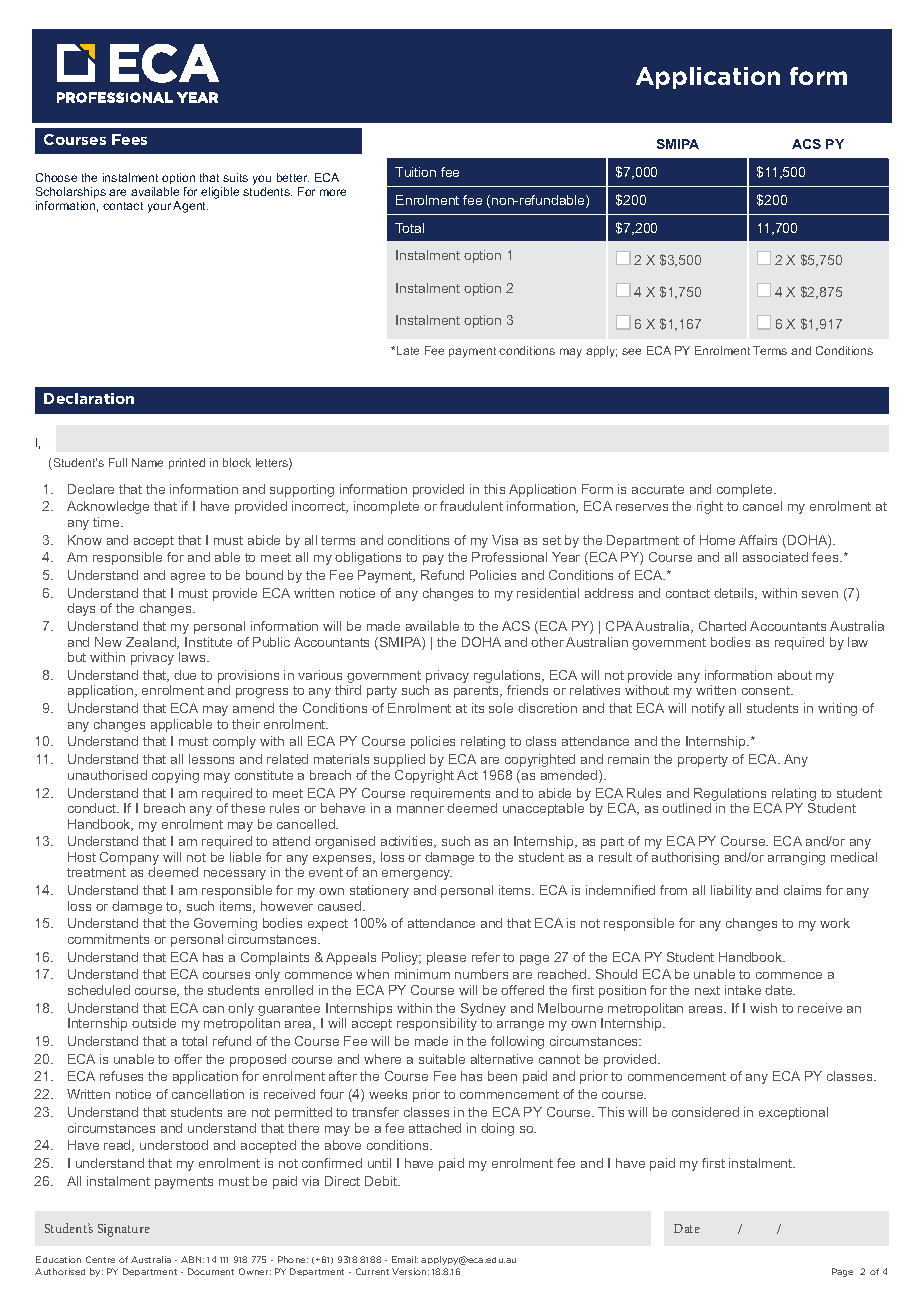 Image resolution: width=924 pixels, height=1308 pixels. I want to click on your, so click(159, 208).
